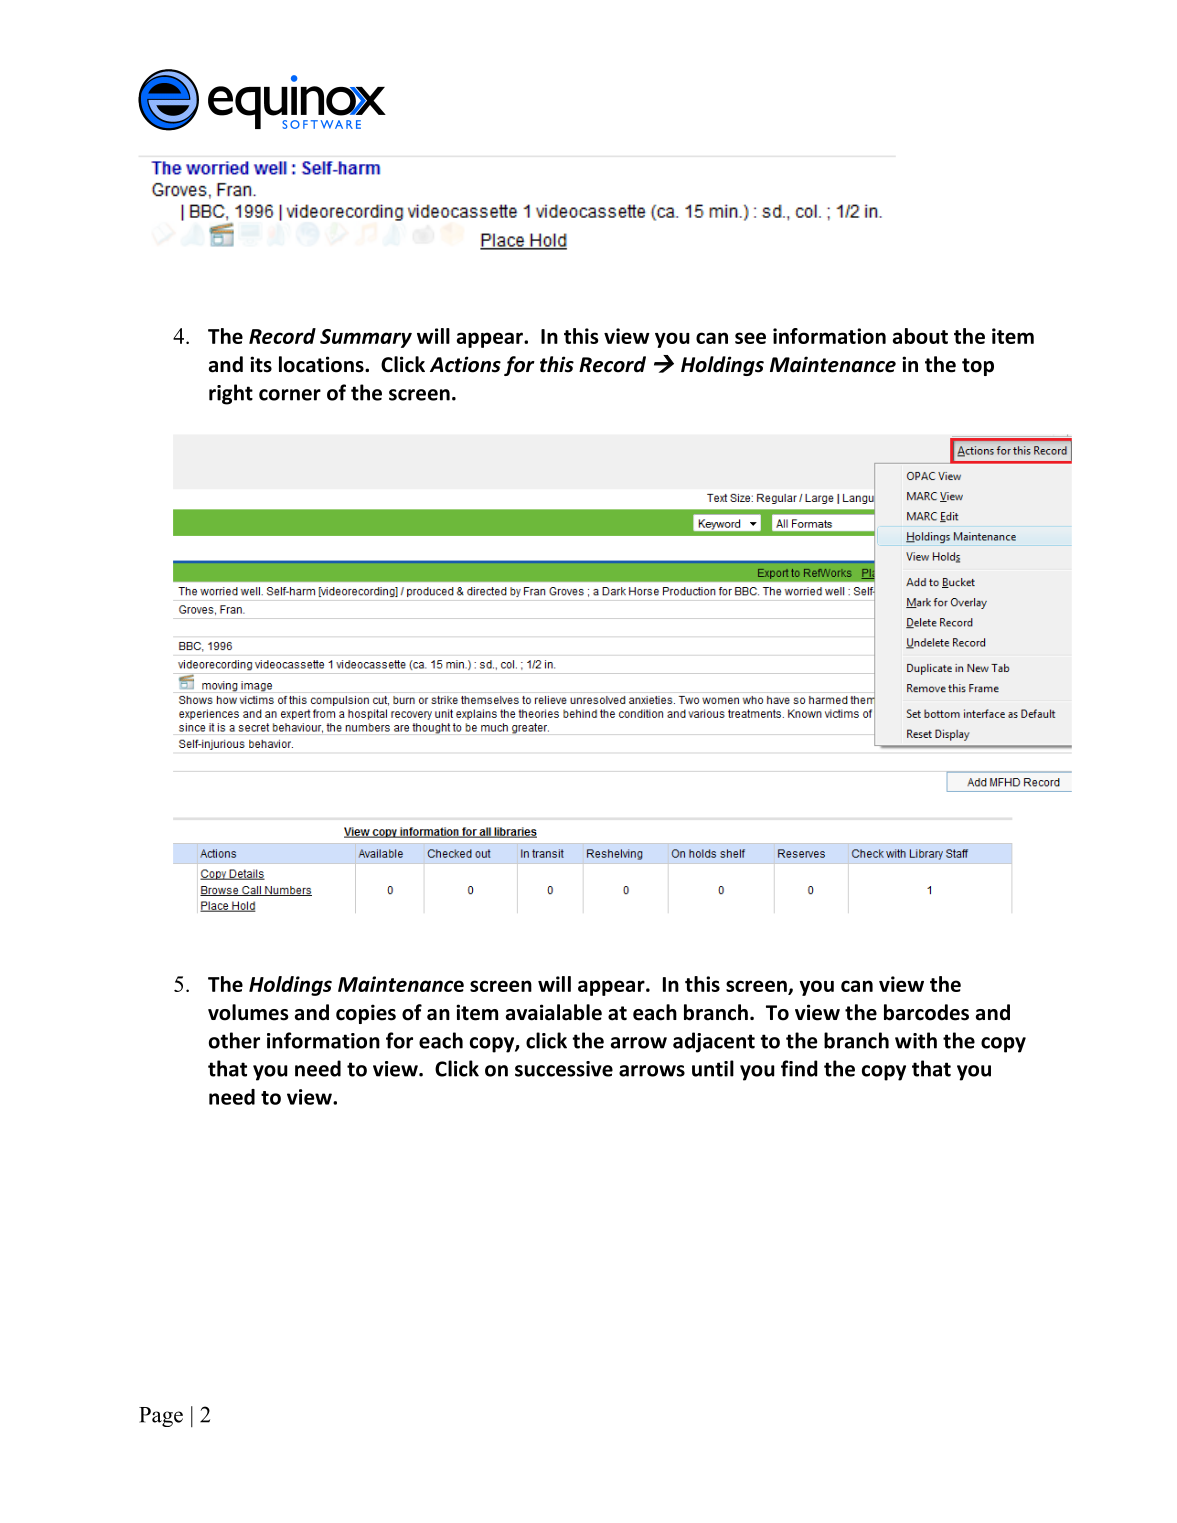 The image size is (1177, 1523). I want to click on successive, so click(564, 1069).
